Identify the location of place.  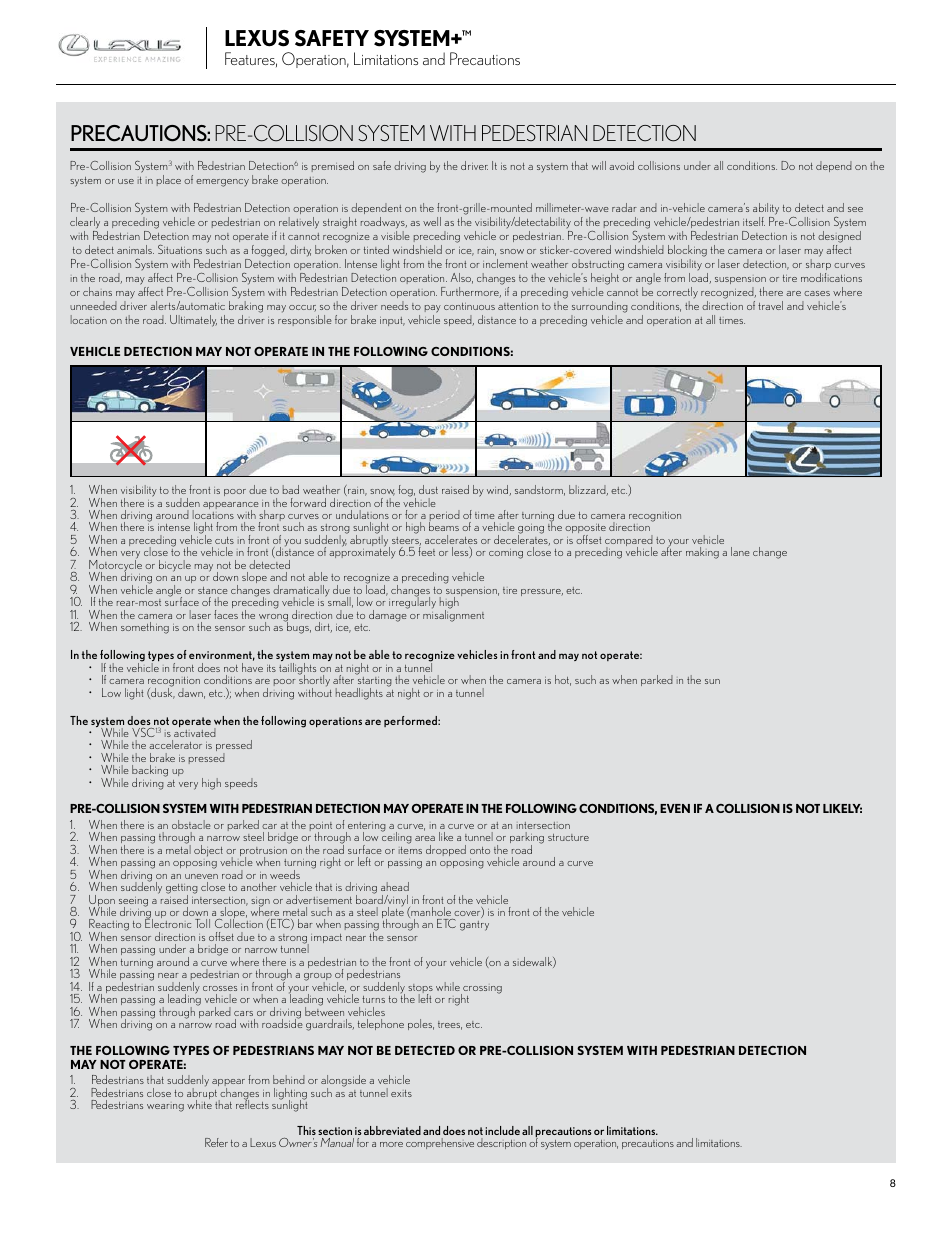
(169, 180).
